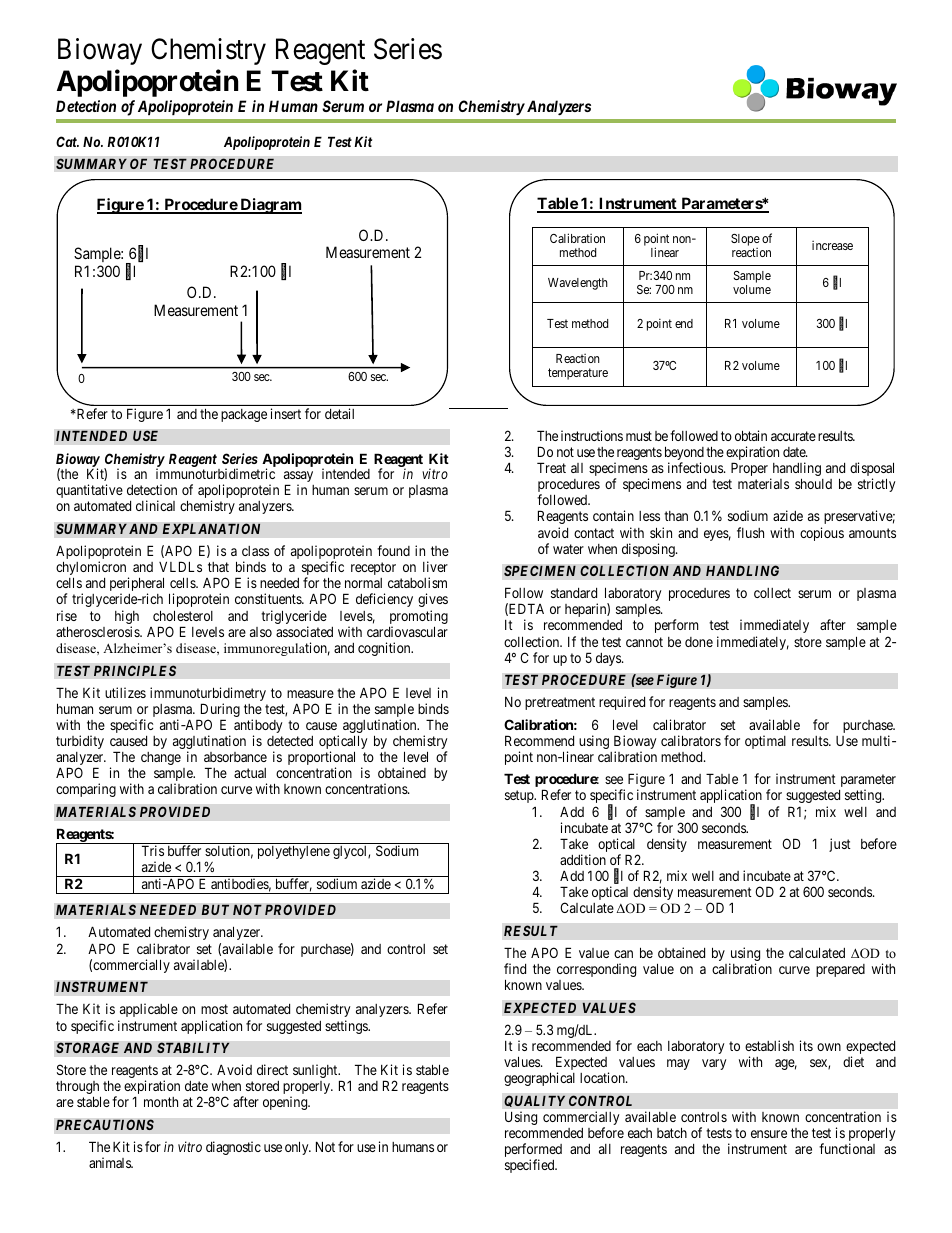 This document has width=952, height=1233. Describe the element at coordinates (832, 245) in the document. I see `increase` at that location.
